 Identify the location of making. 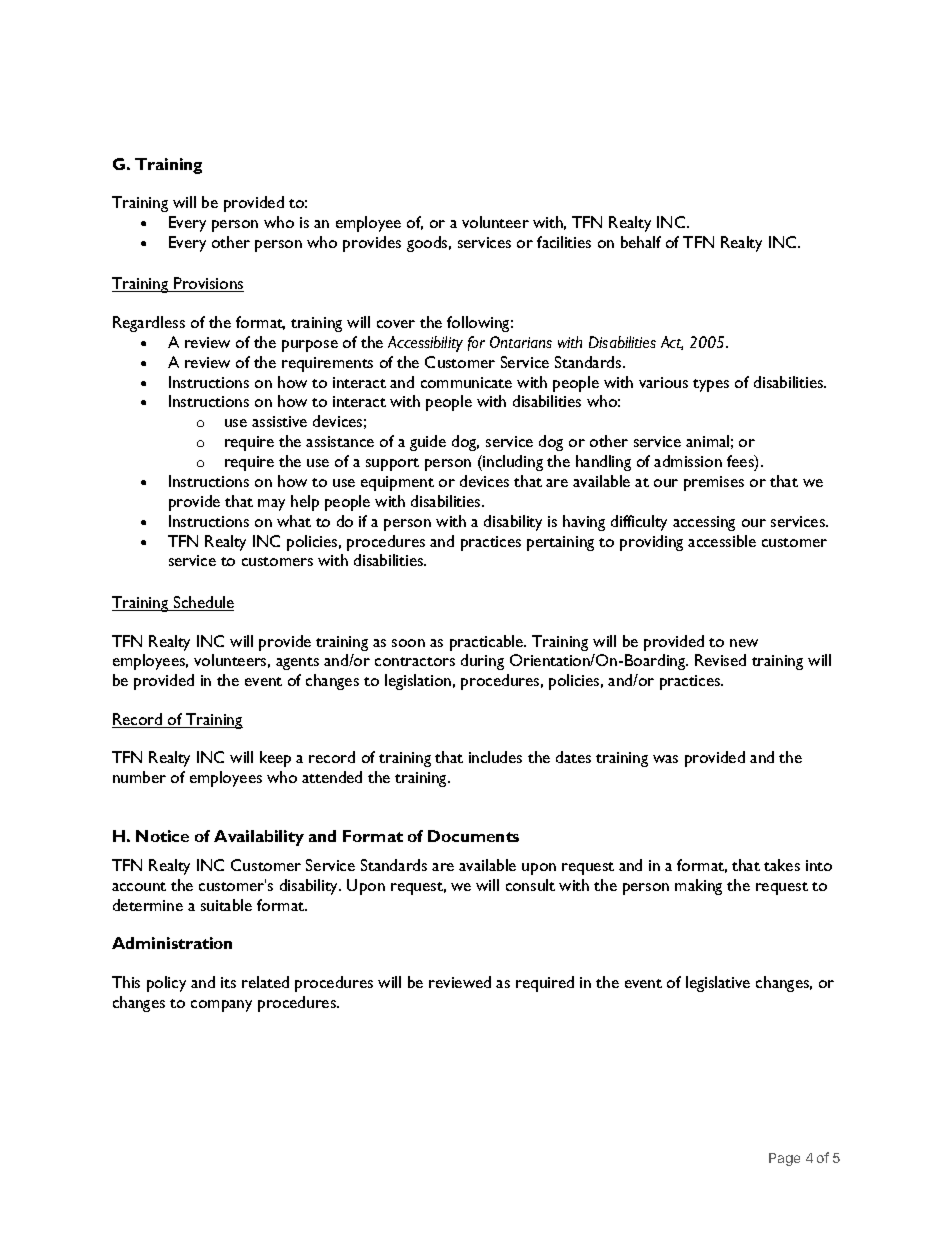
(698, 887).
